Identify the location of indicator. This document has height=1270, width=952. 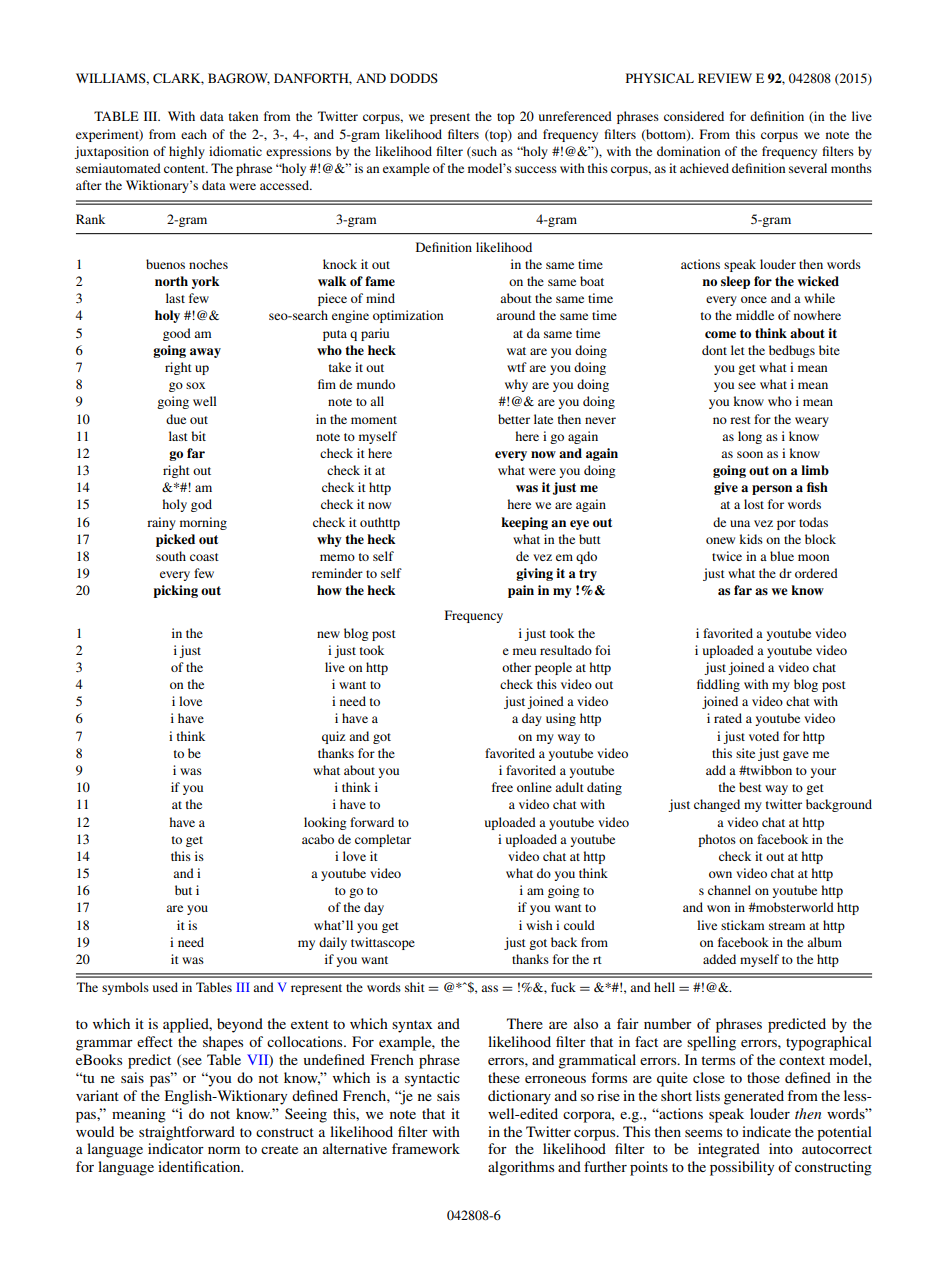
(176, 1148).
